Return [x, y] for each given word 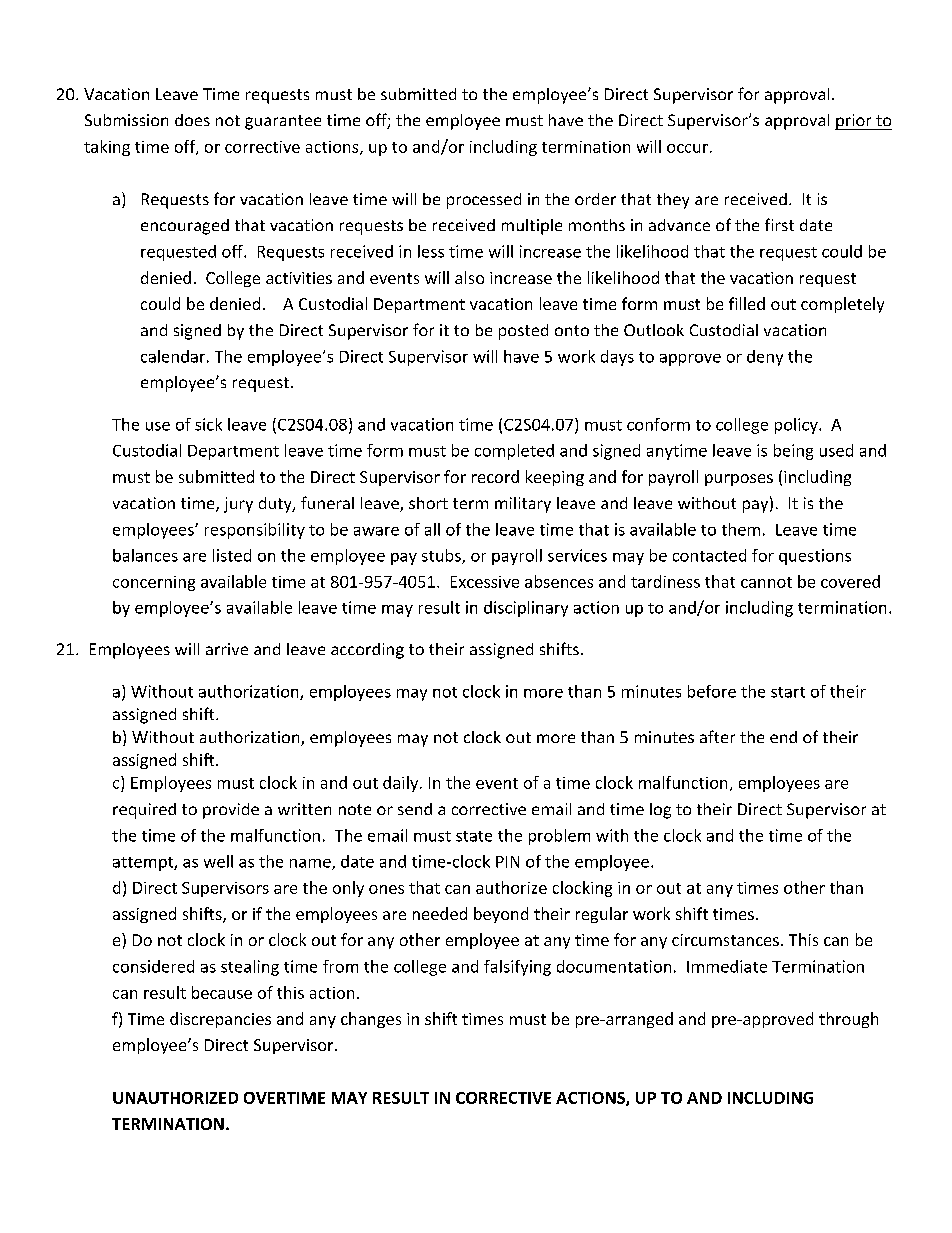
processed [484, 201]
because [222, 992]
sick [208, 424]
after [717, 736]
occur [687, 148]
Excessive [485, 582]
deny [765, 358]
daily [402, 784]
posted [523, 332]
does [192, 120]
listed [232, 555]
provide [231, 811]
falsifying [517, 968]
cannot [766, 582]
